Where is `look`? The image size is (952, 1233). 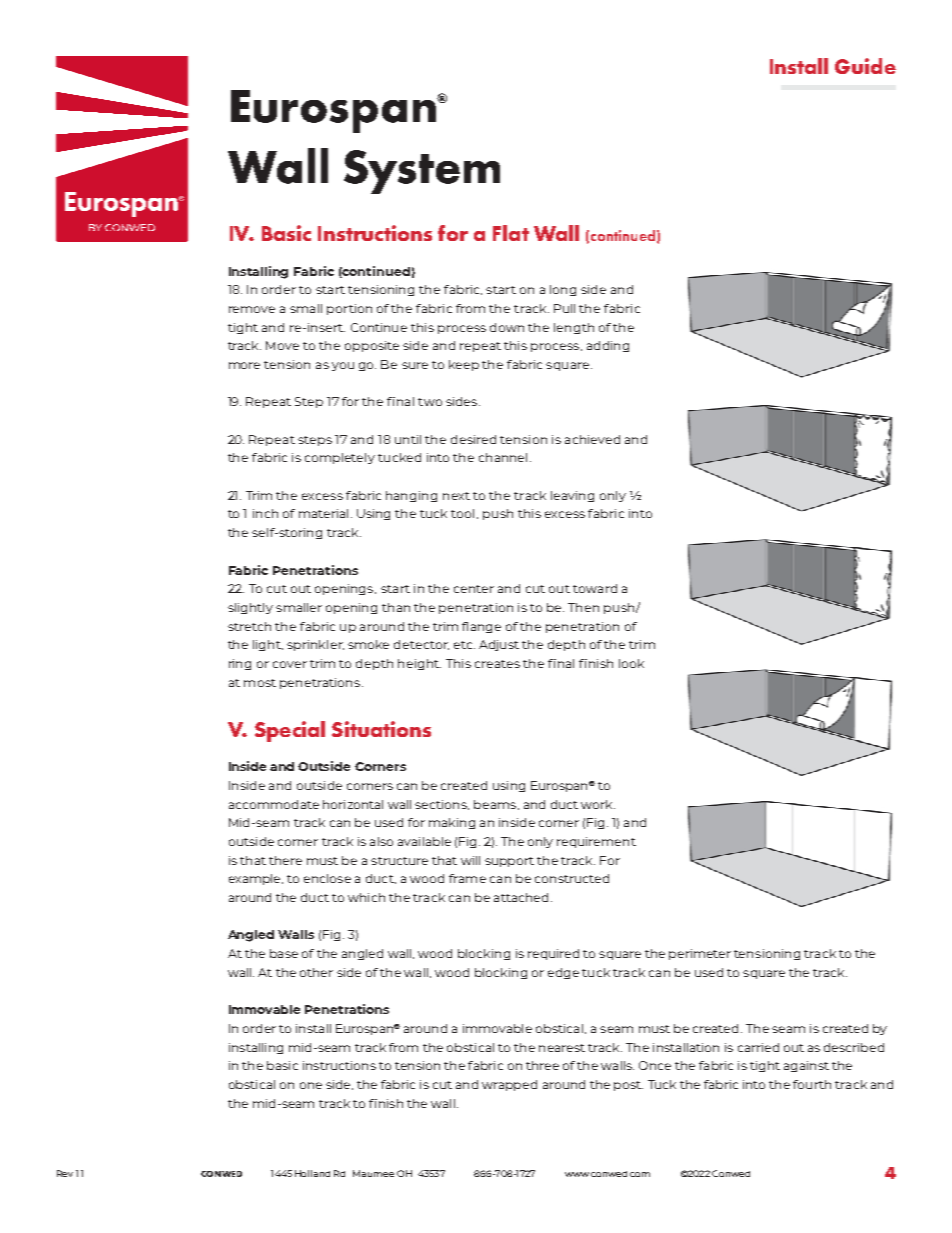 look is located at coordinates (631, 663).
